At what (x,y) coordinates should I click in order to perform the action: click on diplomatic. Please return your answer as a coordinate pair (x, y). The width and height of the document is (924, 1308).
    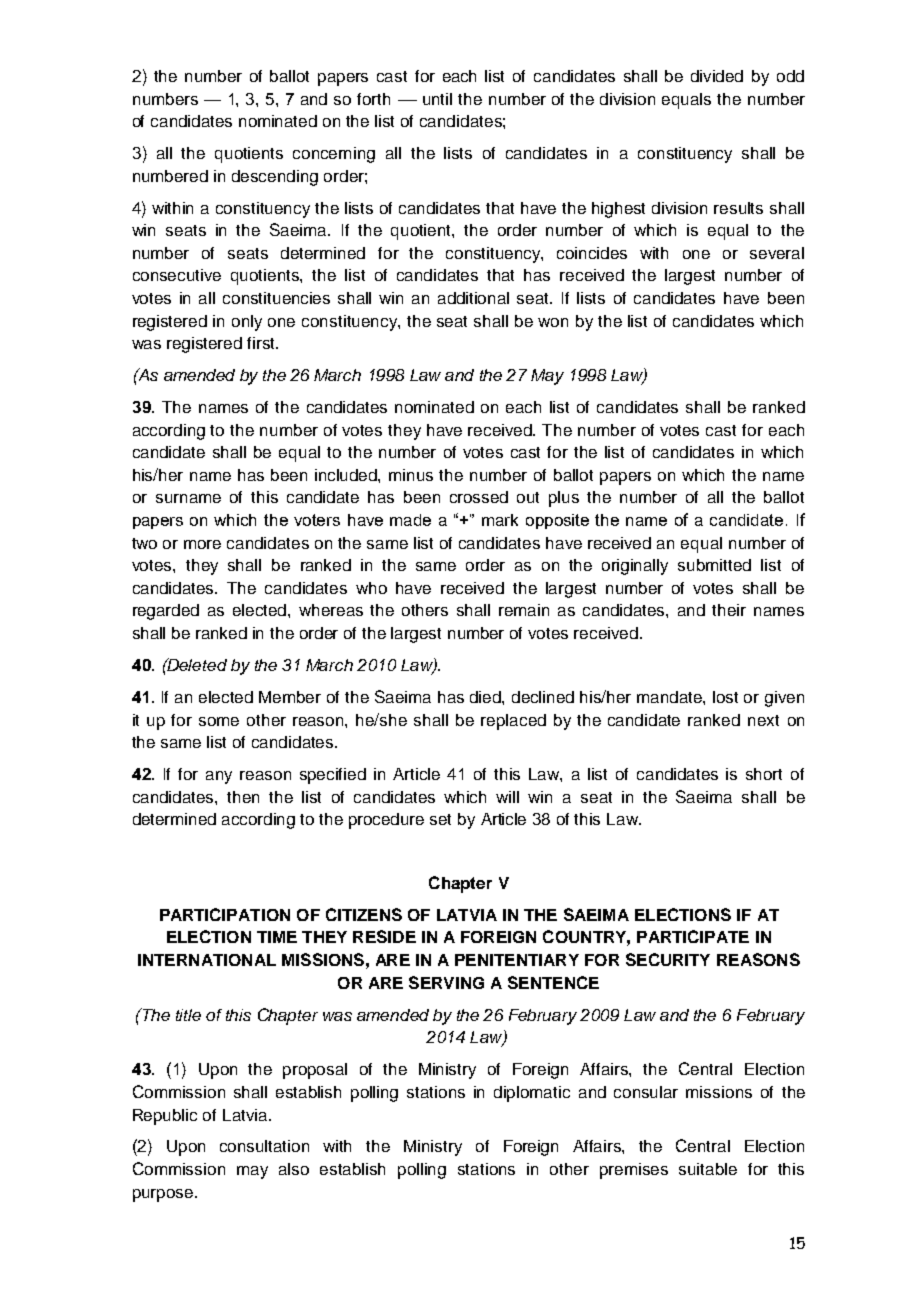
    Looking at the image, I should click on (532, 1094).
